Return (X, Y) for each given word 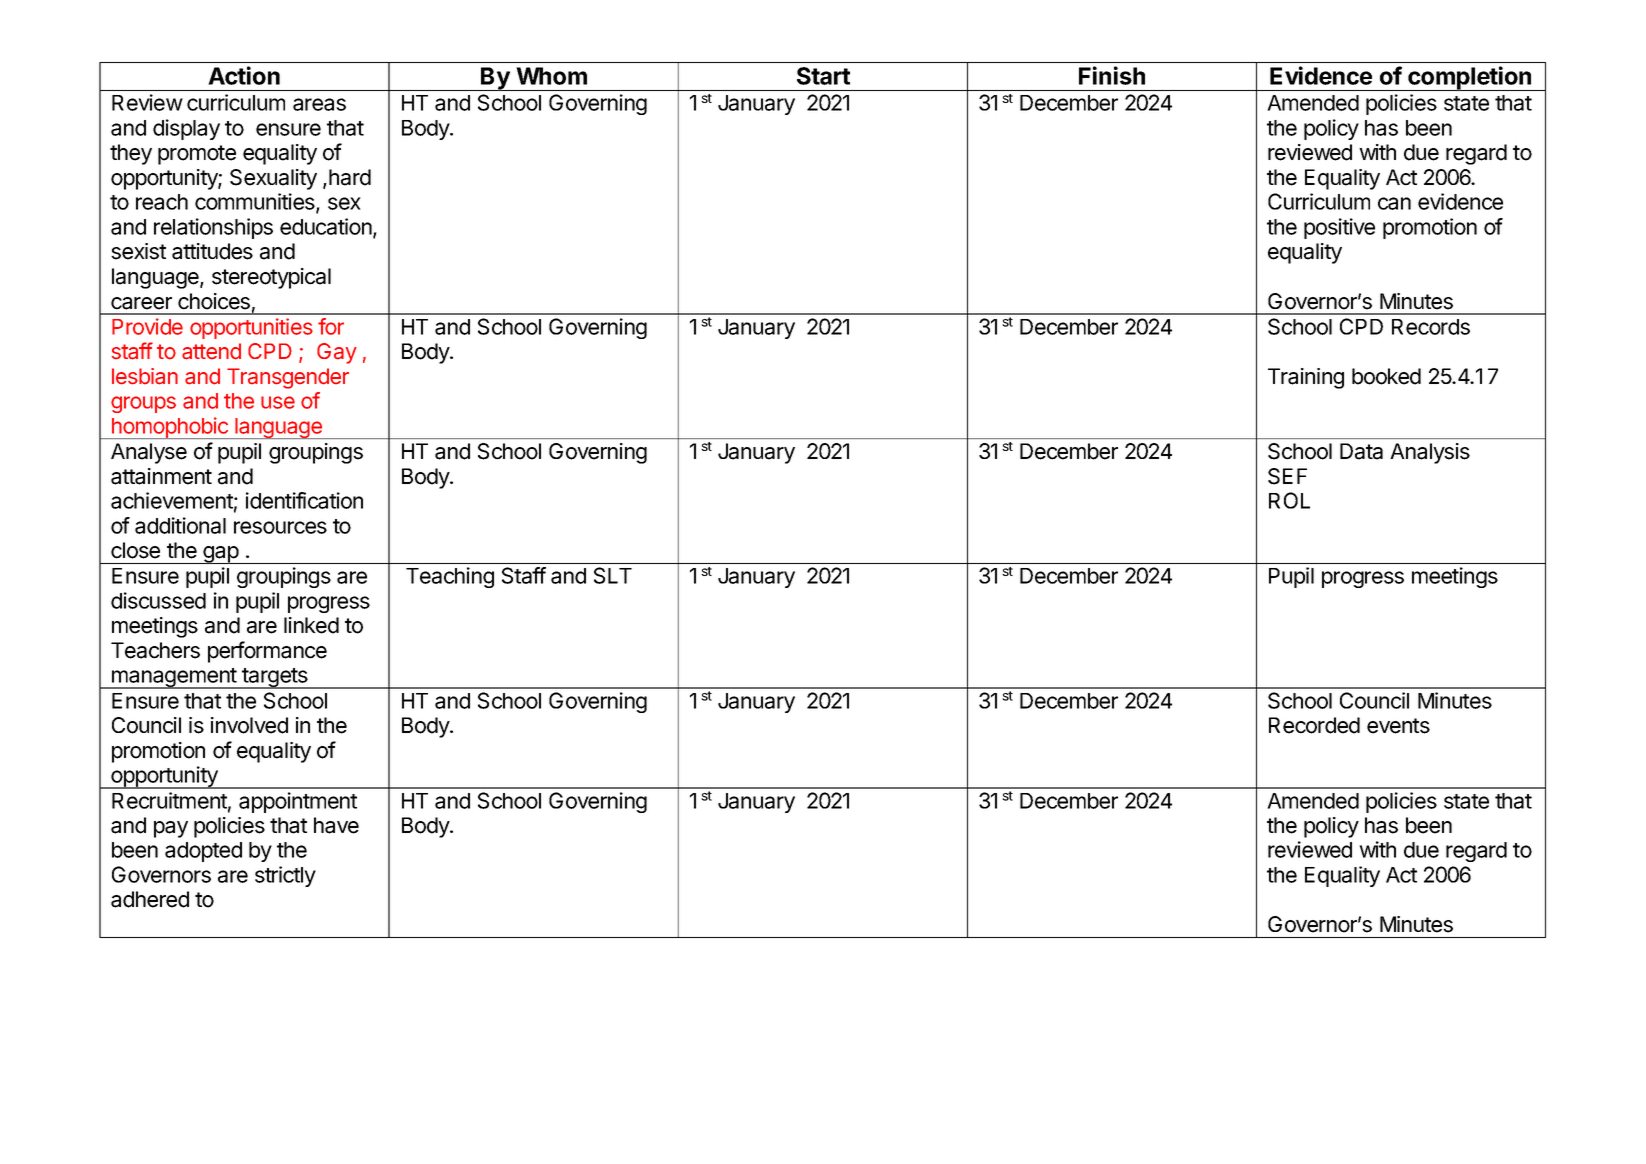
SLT (613, 575)
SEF (1287, 476)
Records (1431, 327)
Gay (337, 353)
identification (304, 500)
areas (319, 104)
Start (823, 76)
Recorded (1314, 725)
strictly (285, 876)
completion (1470, 78)
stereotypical (271, 278)
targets (275, 678)
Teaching (450, 577)
